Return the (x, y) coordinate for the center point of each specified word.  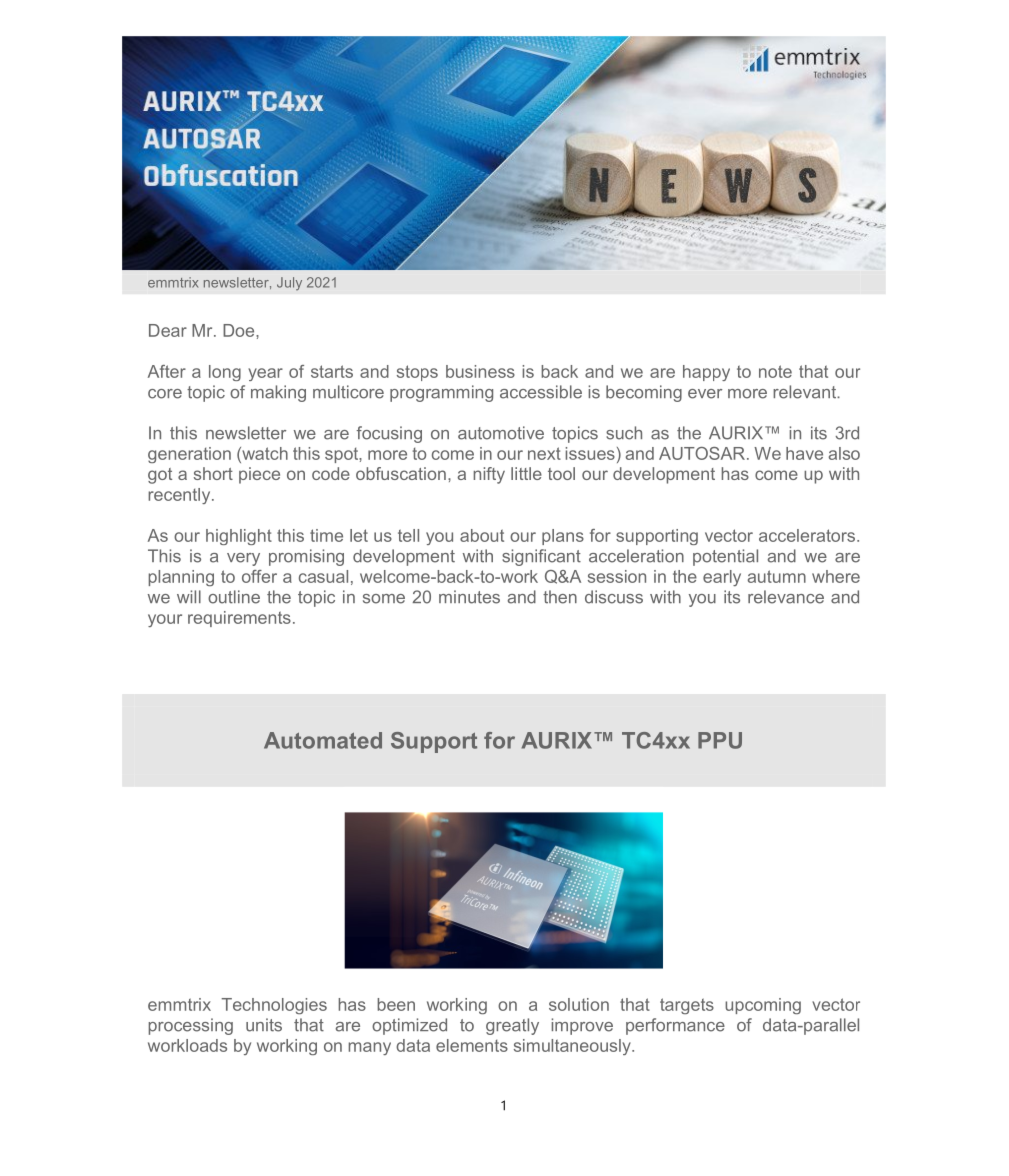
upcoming (763, 1006)
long (225, 373)
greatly (512, 1026)
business (480, 371)
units (264, 1025)
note (775, 371)
